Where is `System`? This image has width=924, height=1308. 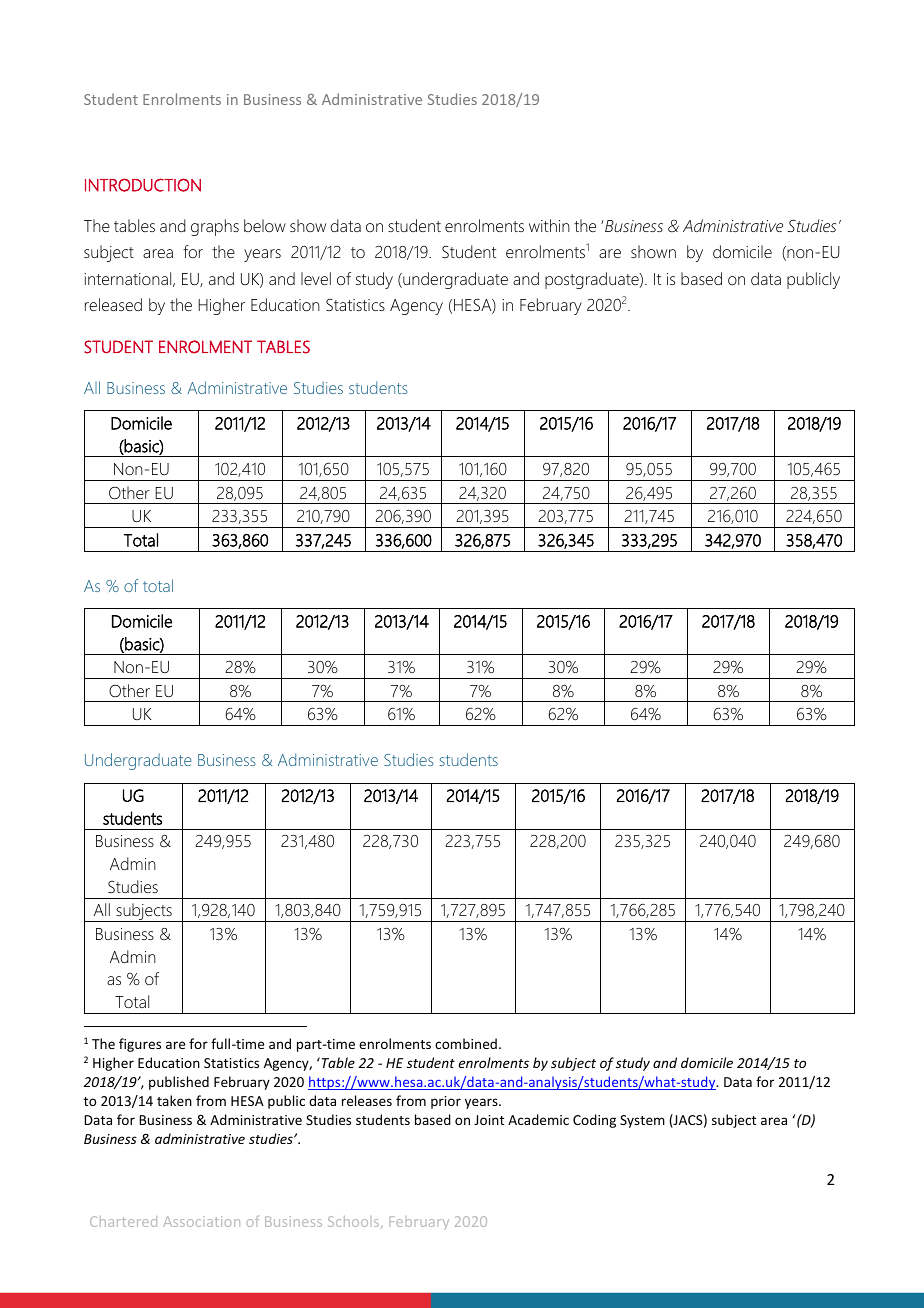
System is located at coordinates (642, 1121).
